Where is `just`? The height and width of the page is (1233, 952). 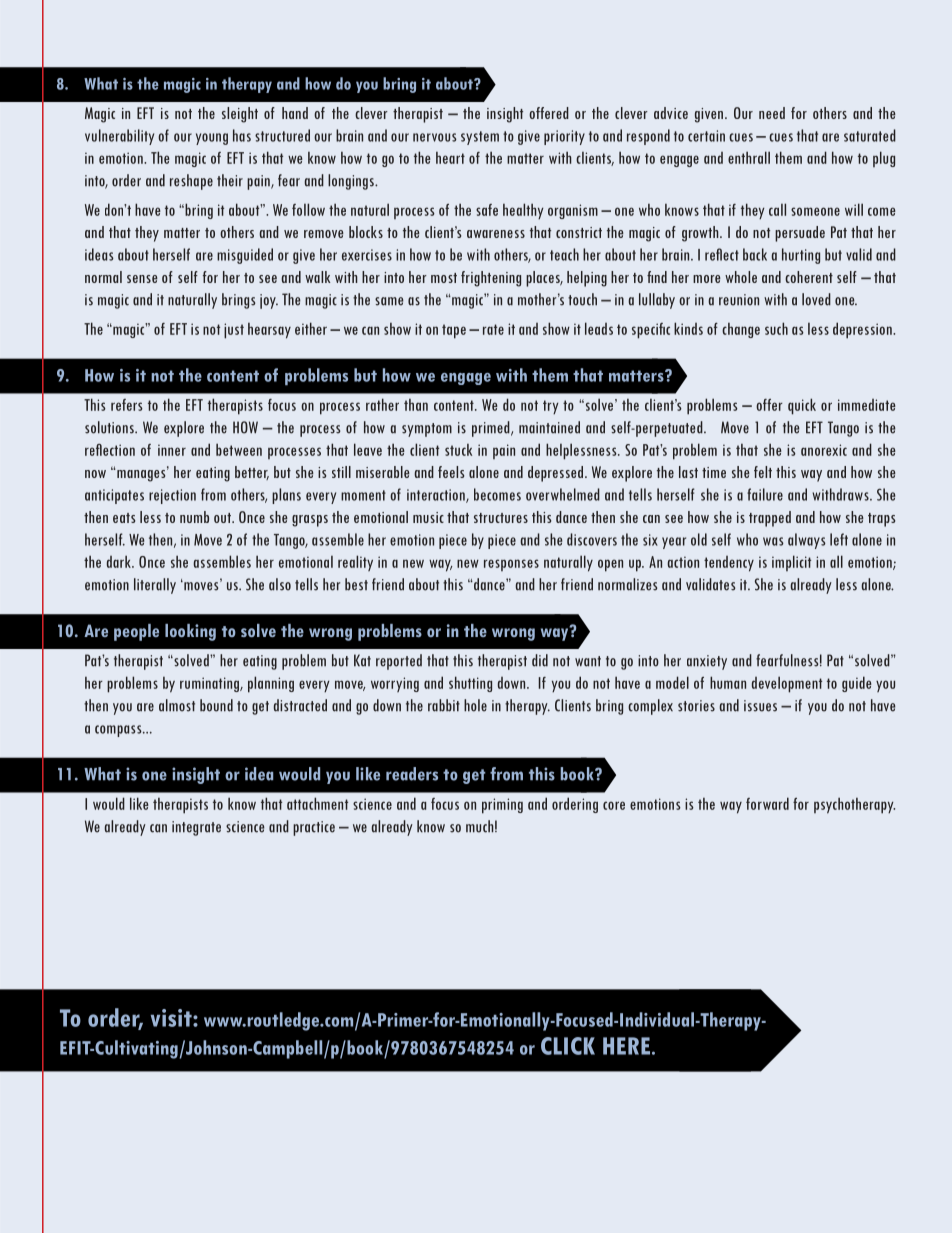 just is located at coordinates (234, 331).
